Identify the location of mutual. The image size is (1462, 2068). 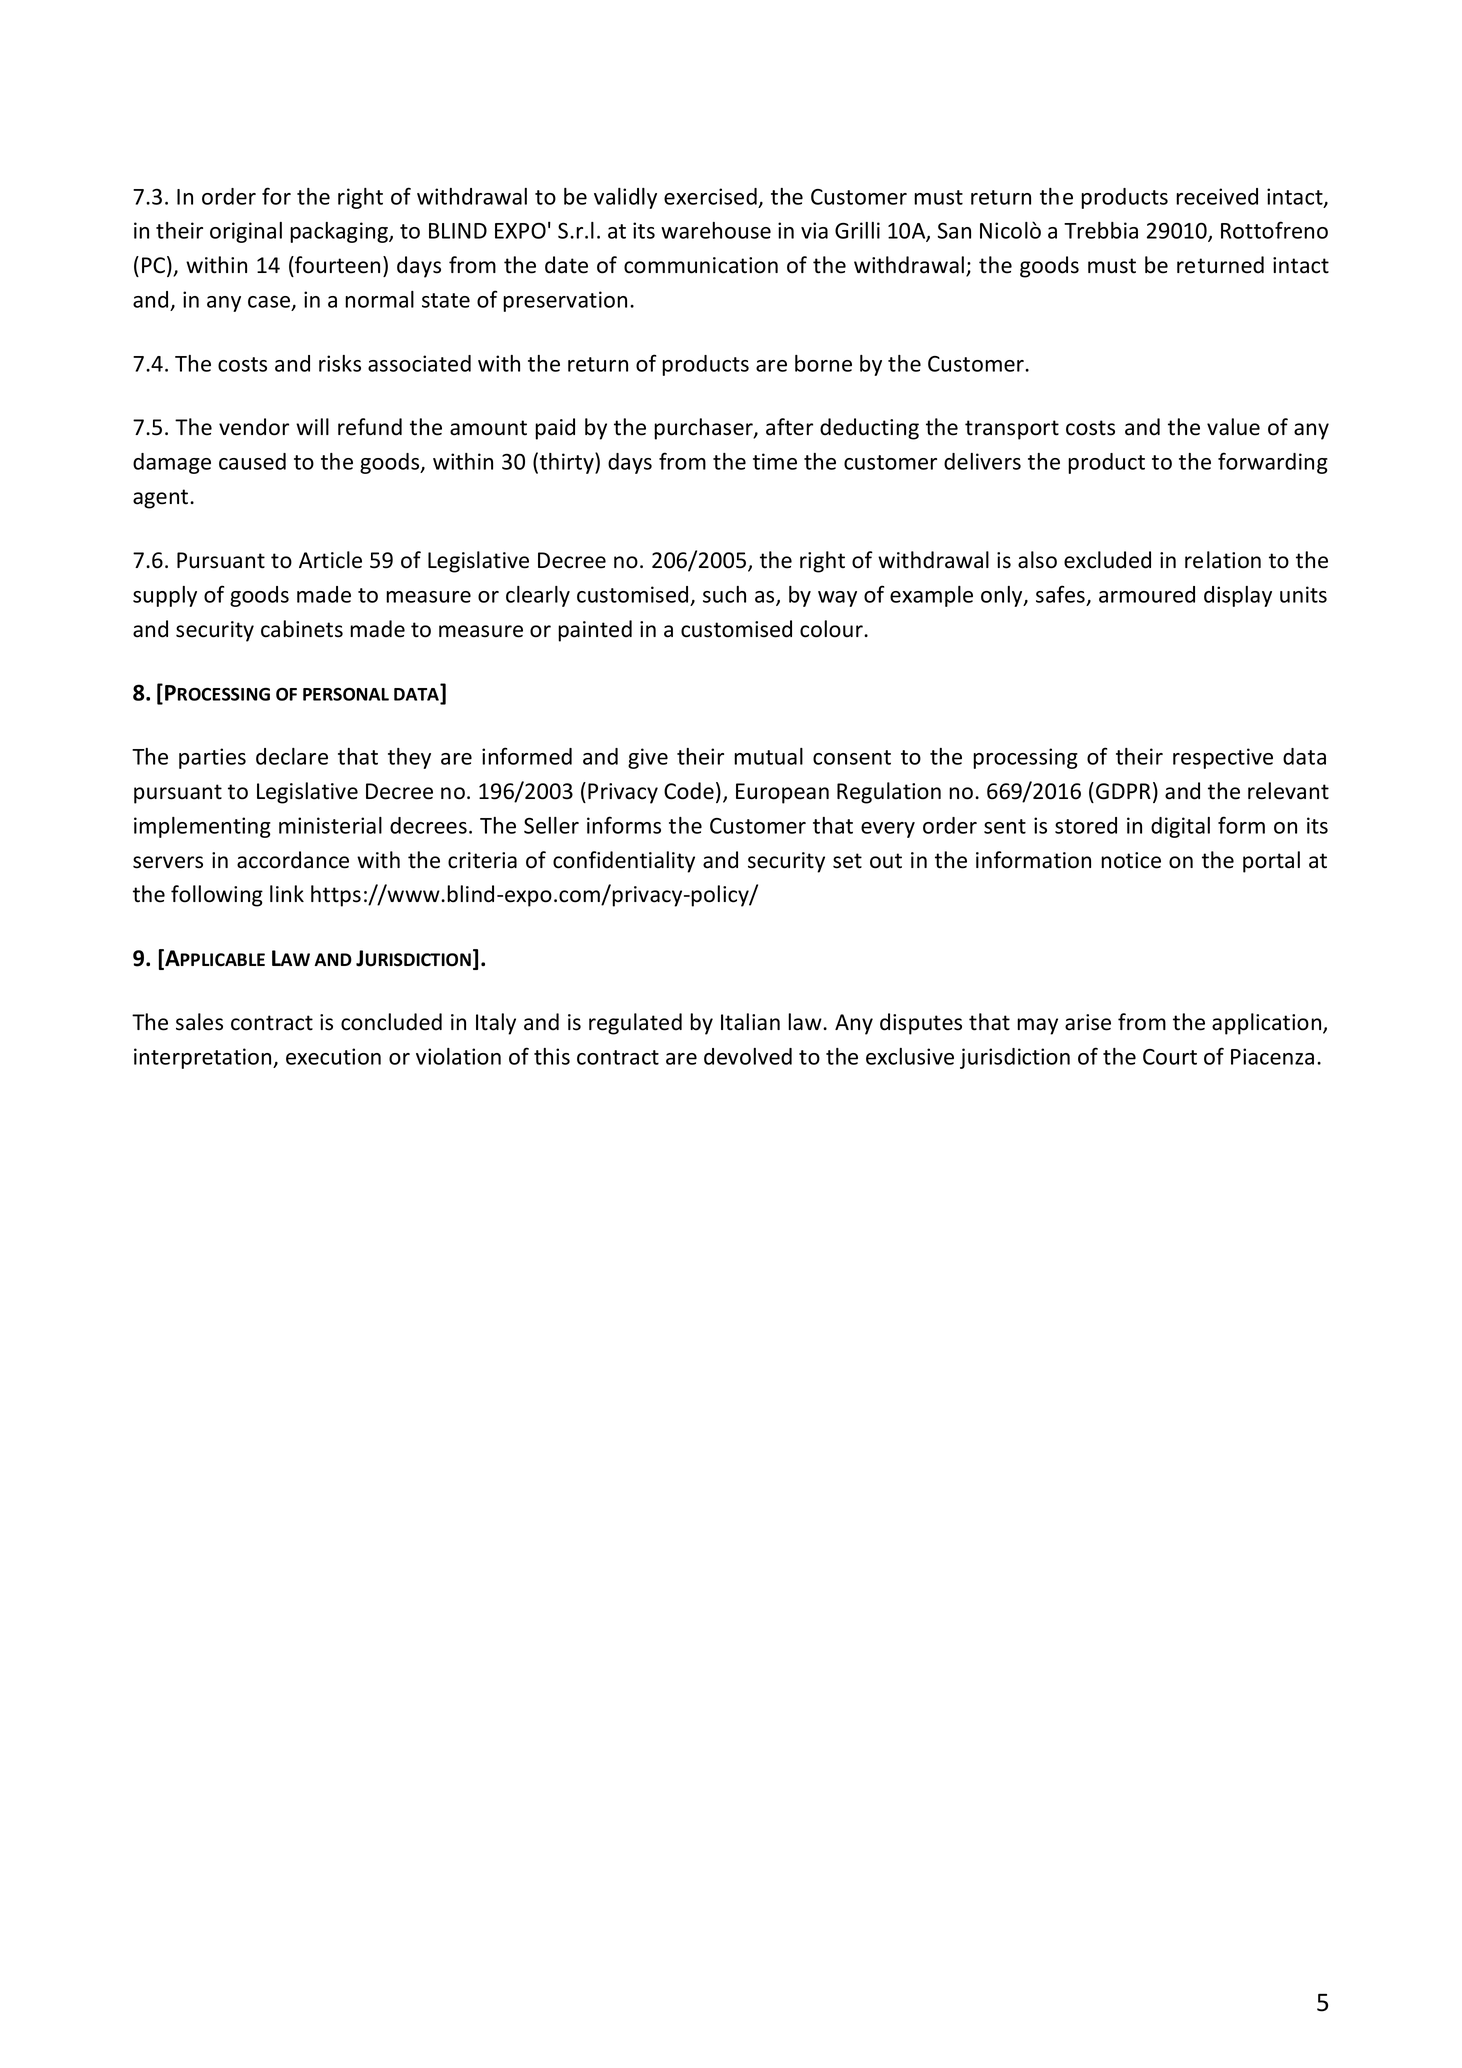
(768, 756).
